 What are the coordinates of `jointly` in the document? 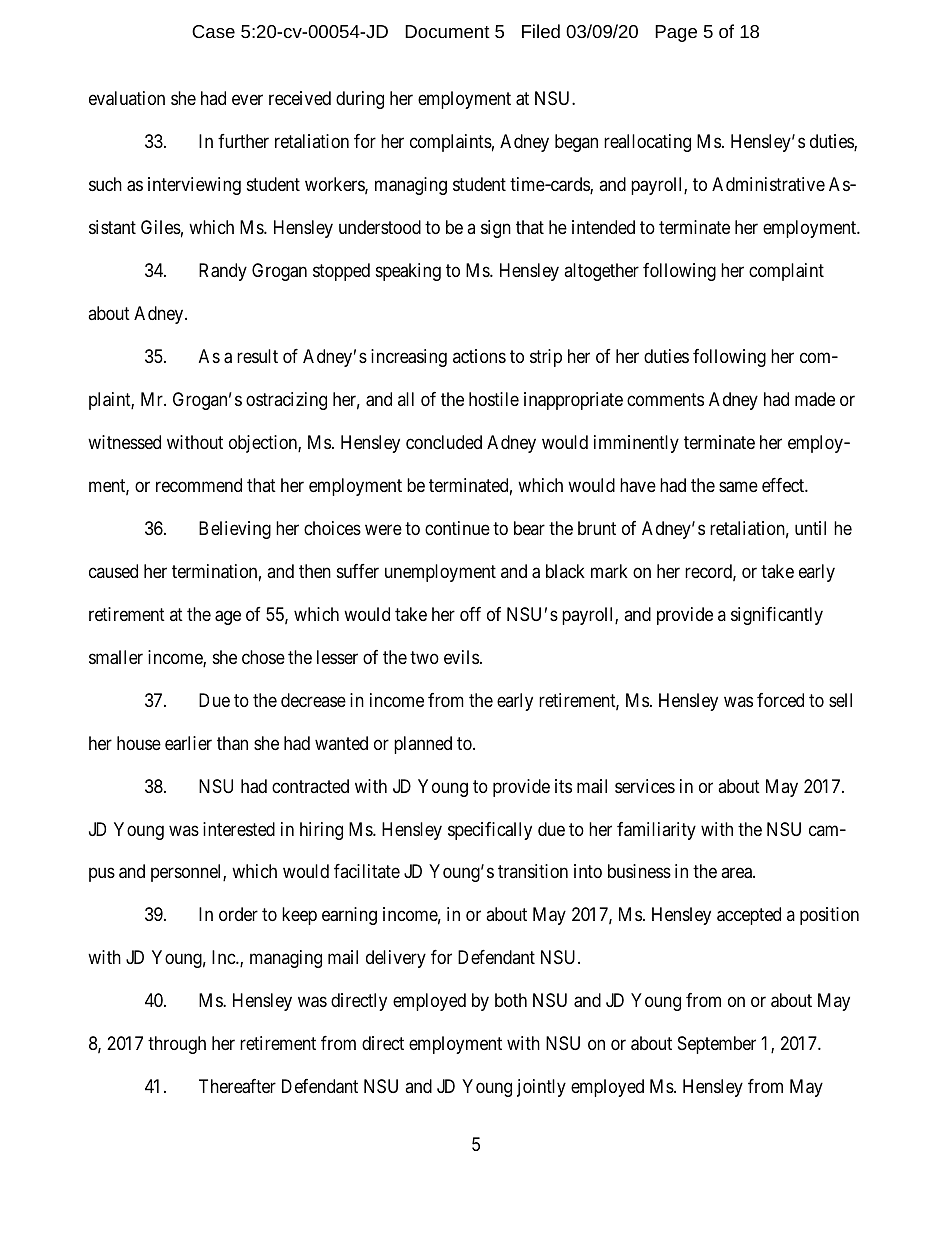 It's located at (541, 1088).
